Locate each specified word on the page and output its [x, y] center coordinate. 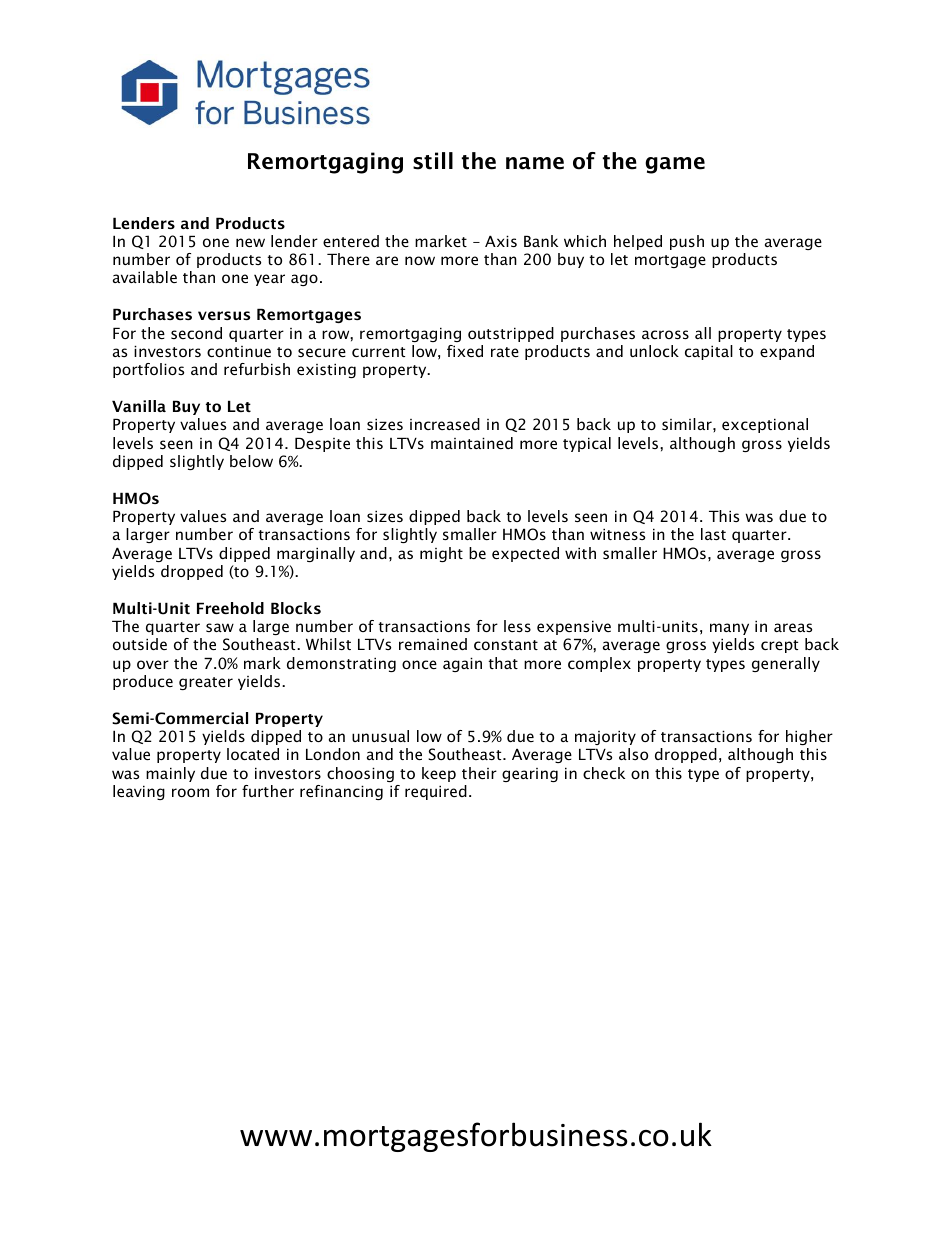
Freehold [230, 608]
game [675, 165]
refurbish [257, 369]
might [441, 554]
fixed [465, 351]
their [479, 773]
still [433, 161]
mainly [170, 774]
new [250, 242]
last [713, 534]
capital [709, 352]
